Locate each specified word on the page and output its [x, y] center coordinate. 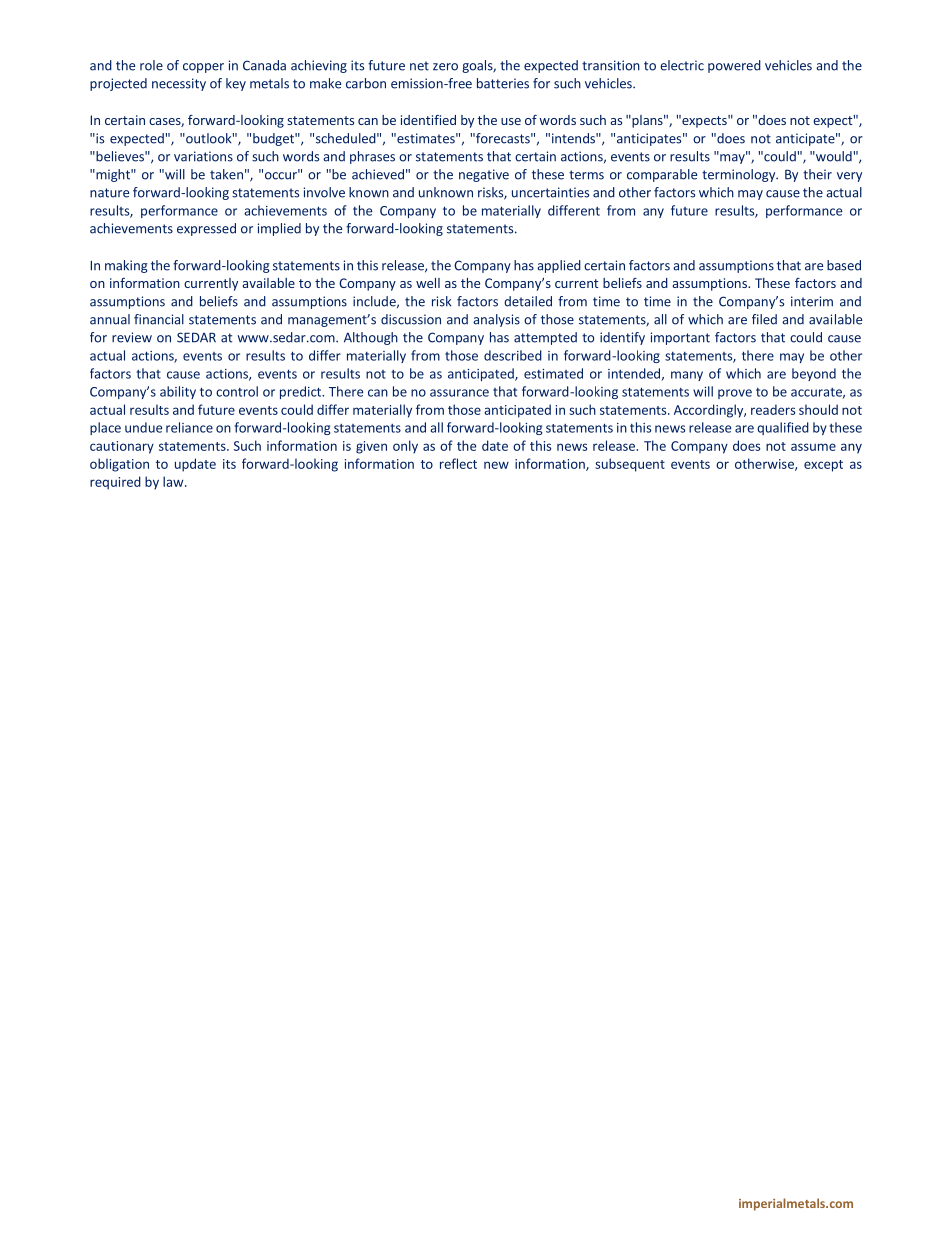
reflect [458, 463]
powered [734, 66]
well [428, 283]
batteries [503, 83]
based [844, 265]
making [126, 266]
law [174, 481]
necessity [179, 84]
